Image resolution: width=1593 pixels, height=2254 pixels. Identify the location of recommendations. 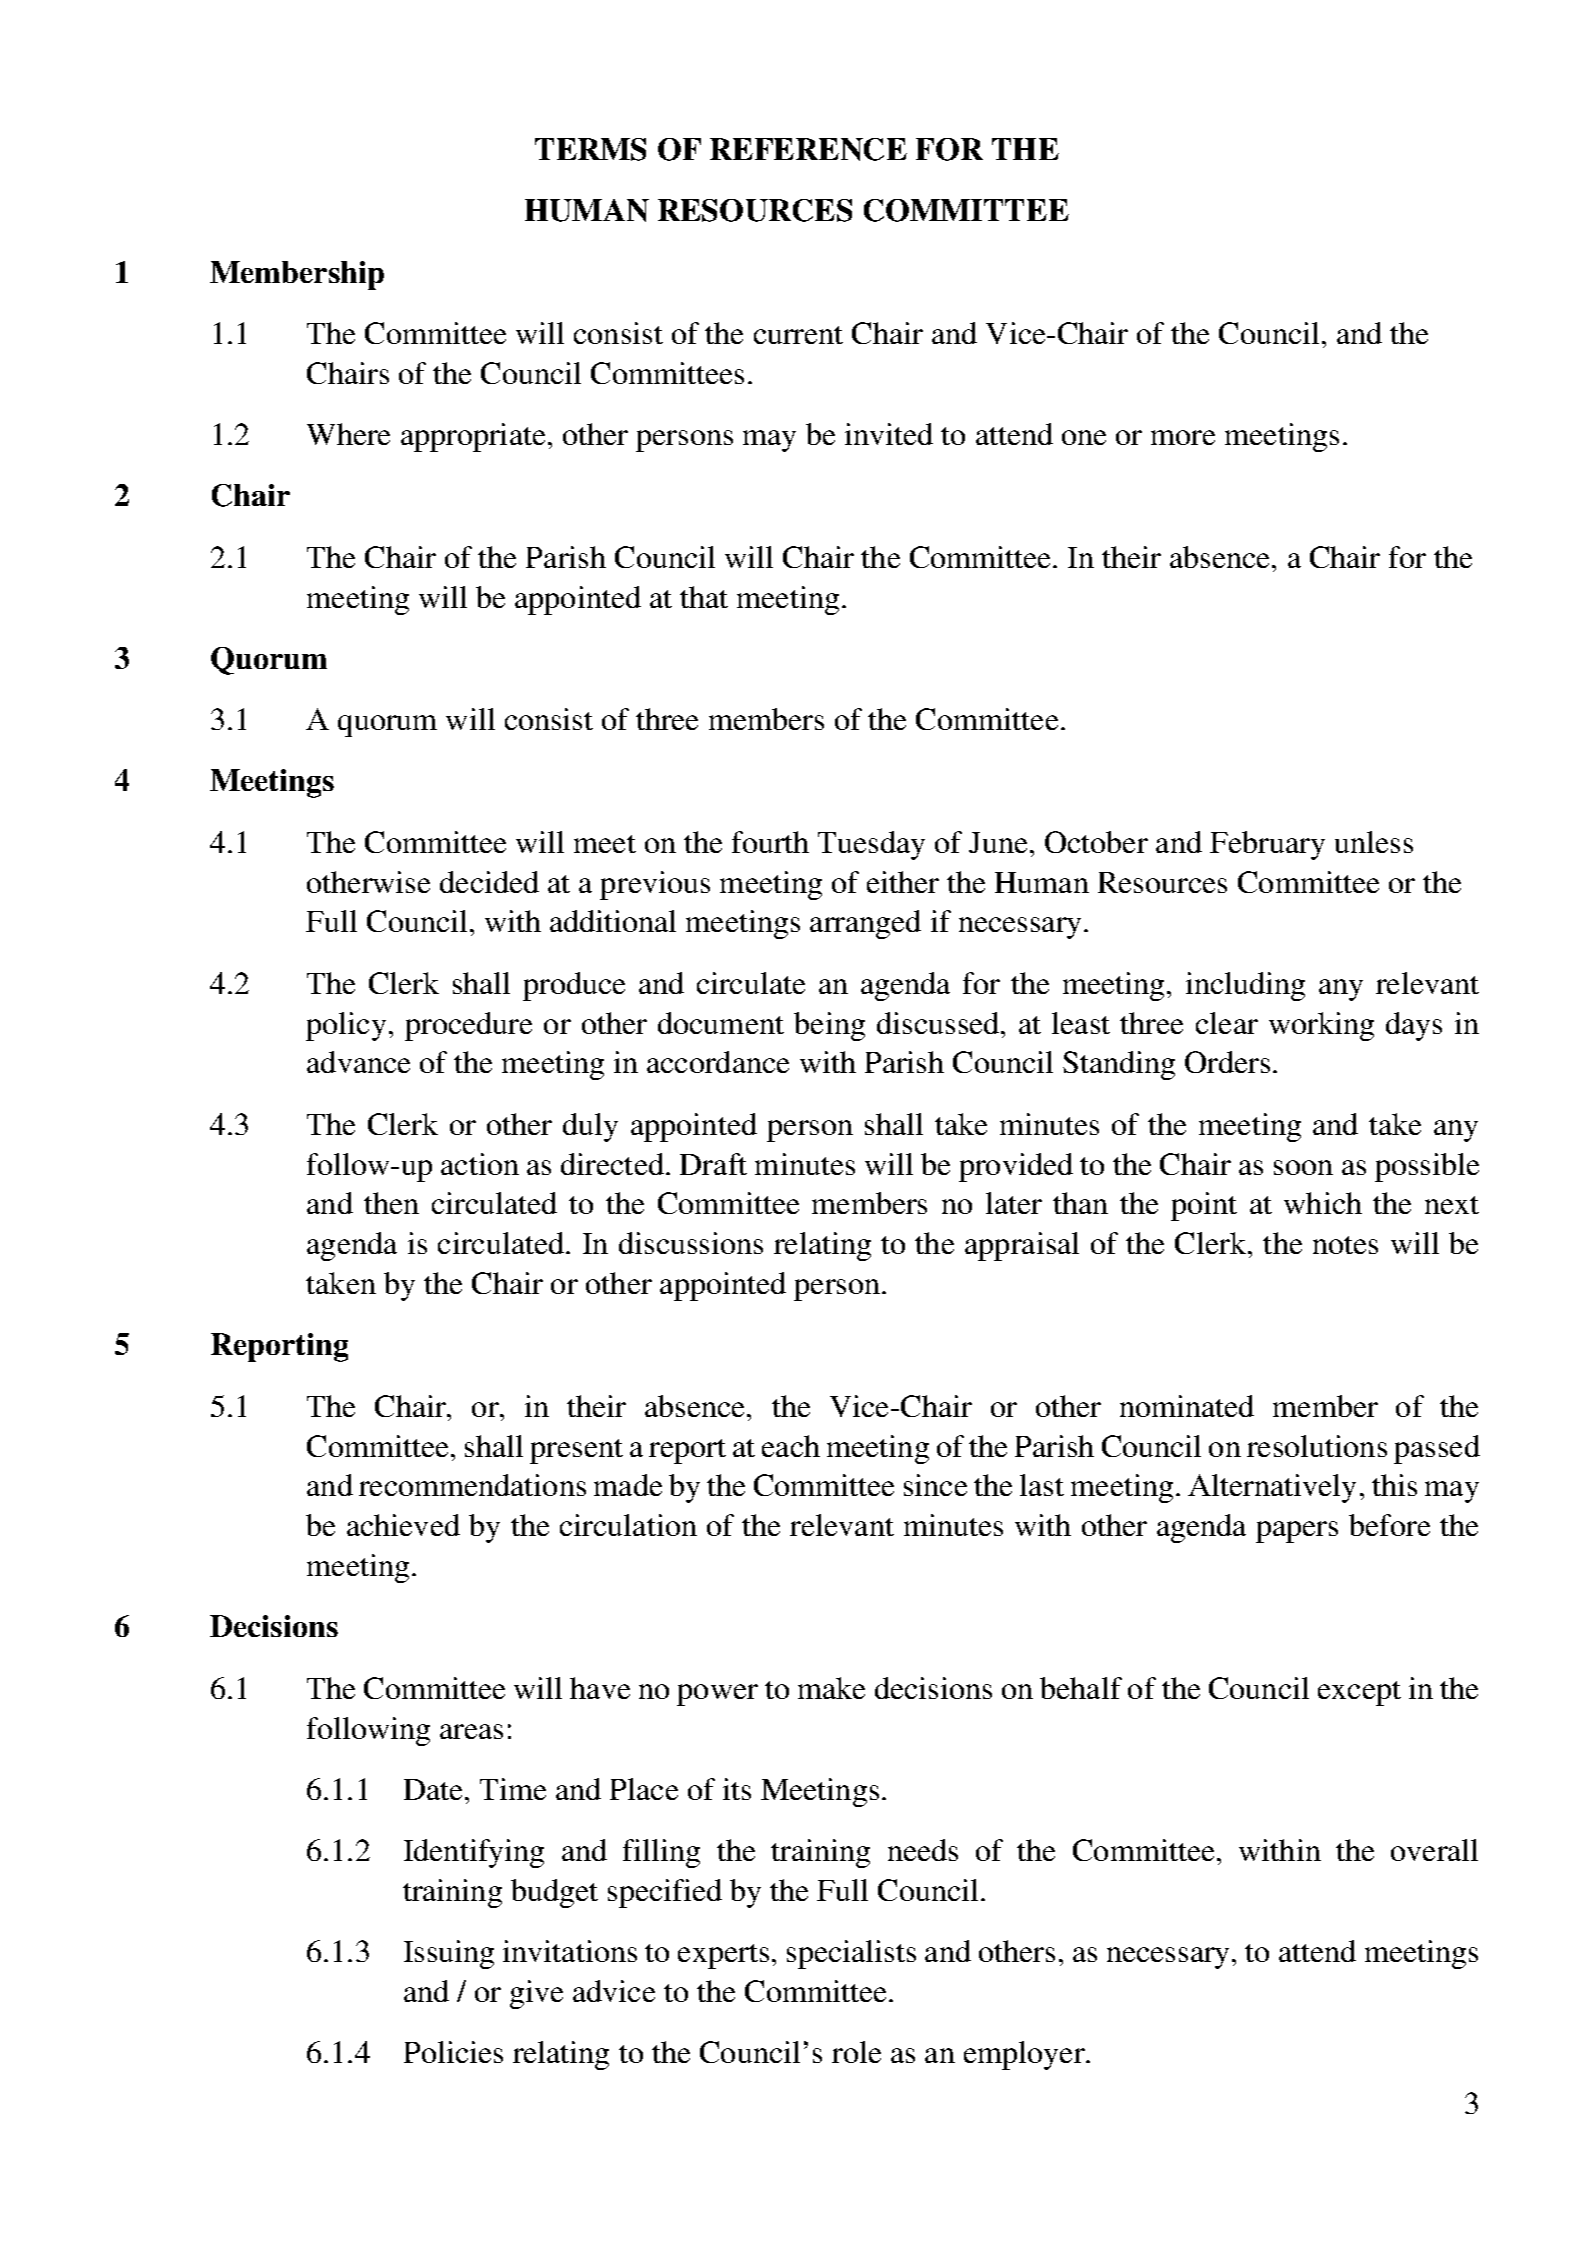
(472, 1485).
